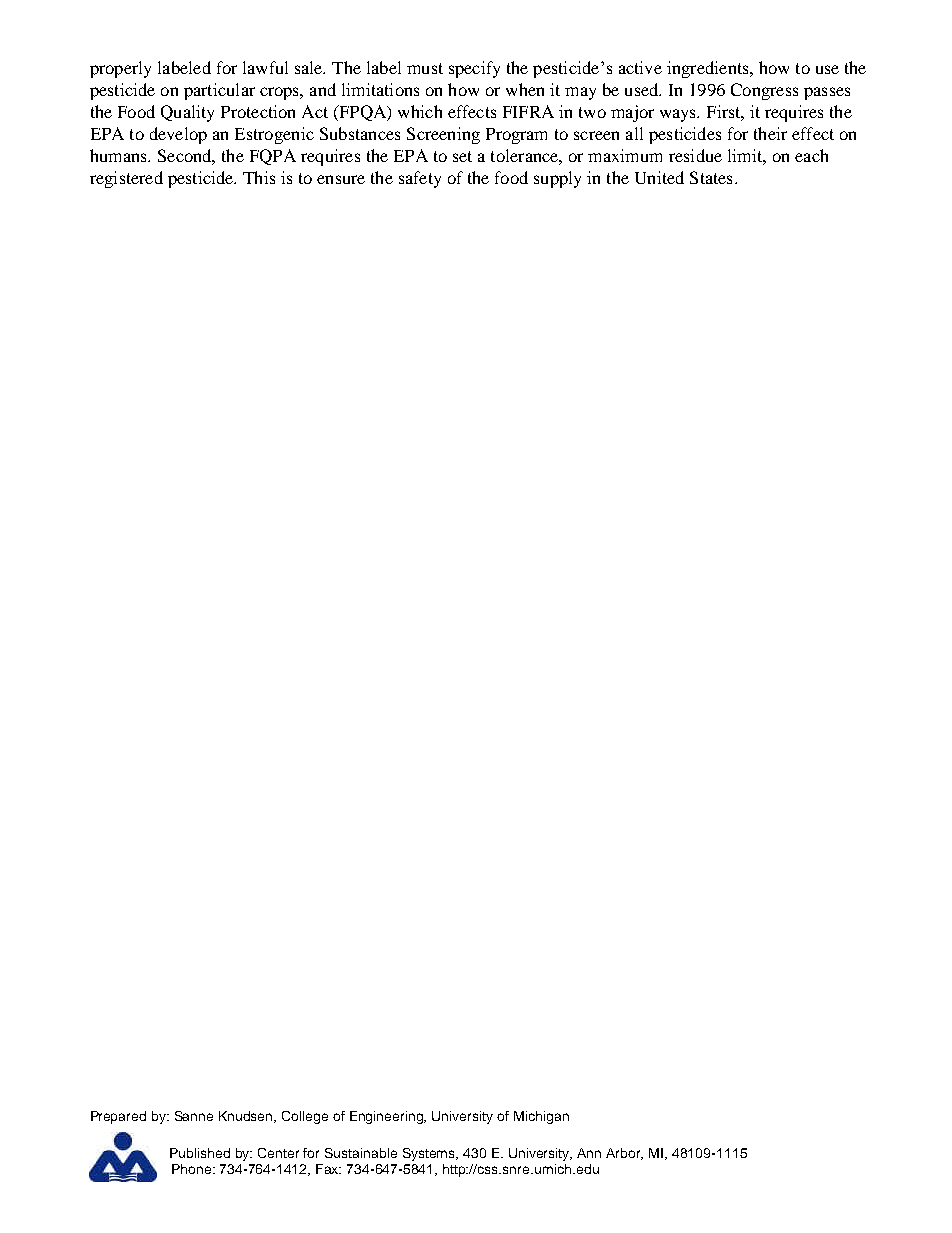  What do you see at coordinates (219, 91) in the screenshot?
I see `particular` at bounding box center [219, 91].
